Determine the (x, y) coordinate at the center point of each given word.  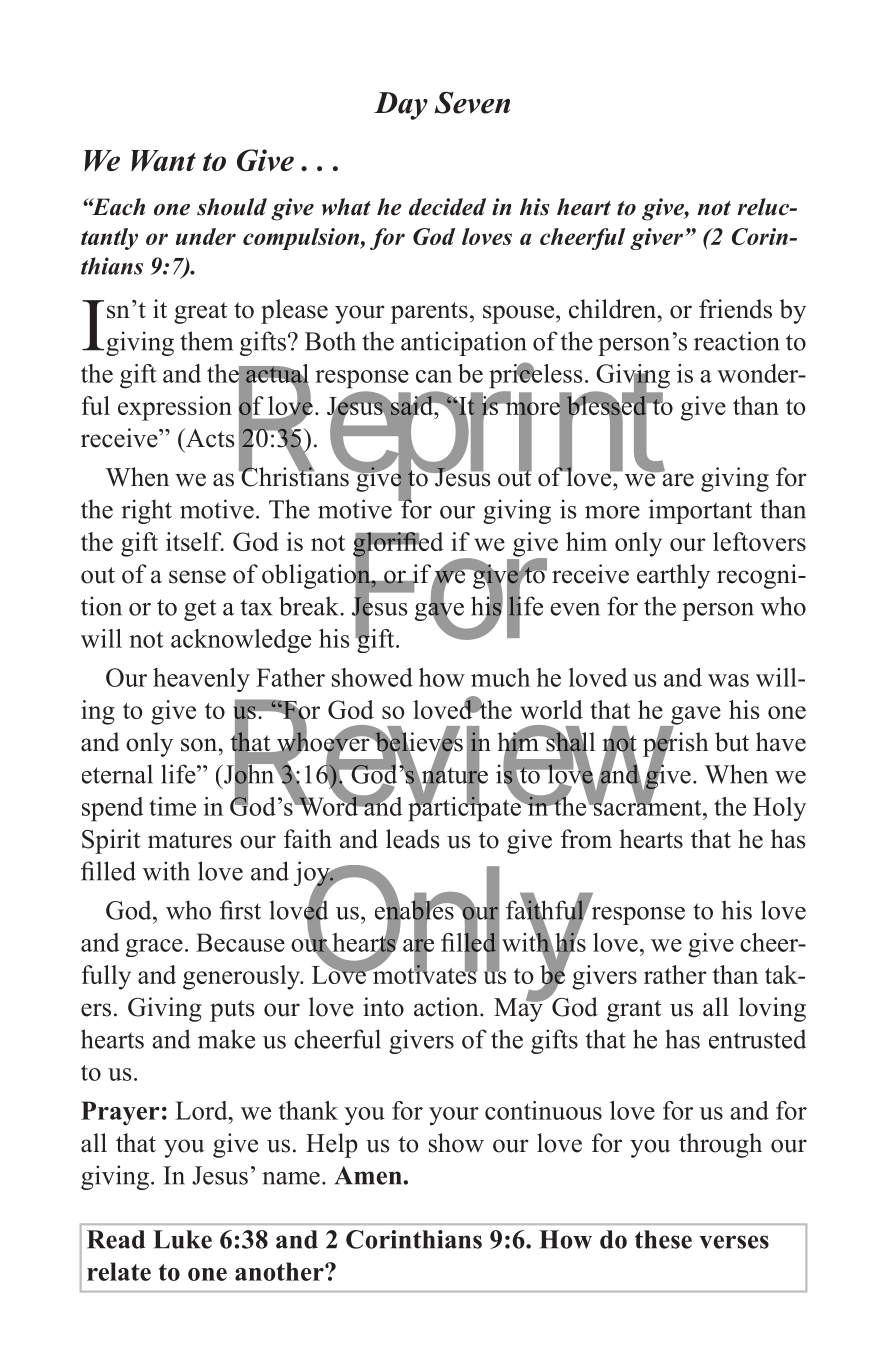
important (700, 511)
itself (195, 541)
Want (163, 160)
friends (735, 309)
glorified (398, 545)
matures (190, 840)
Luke (182, 1239)
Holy (779, 809)
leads (412, 839)
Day (401, 106)
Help (332, 1145)
